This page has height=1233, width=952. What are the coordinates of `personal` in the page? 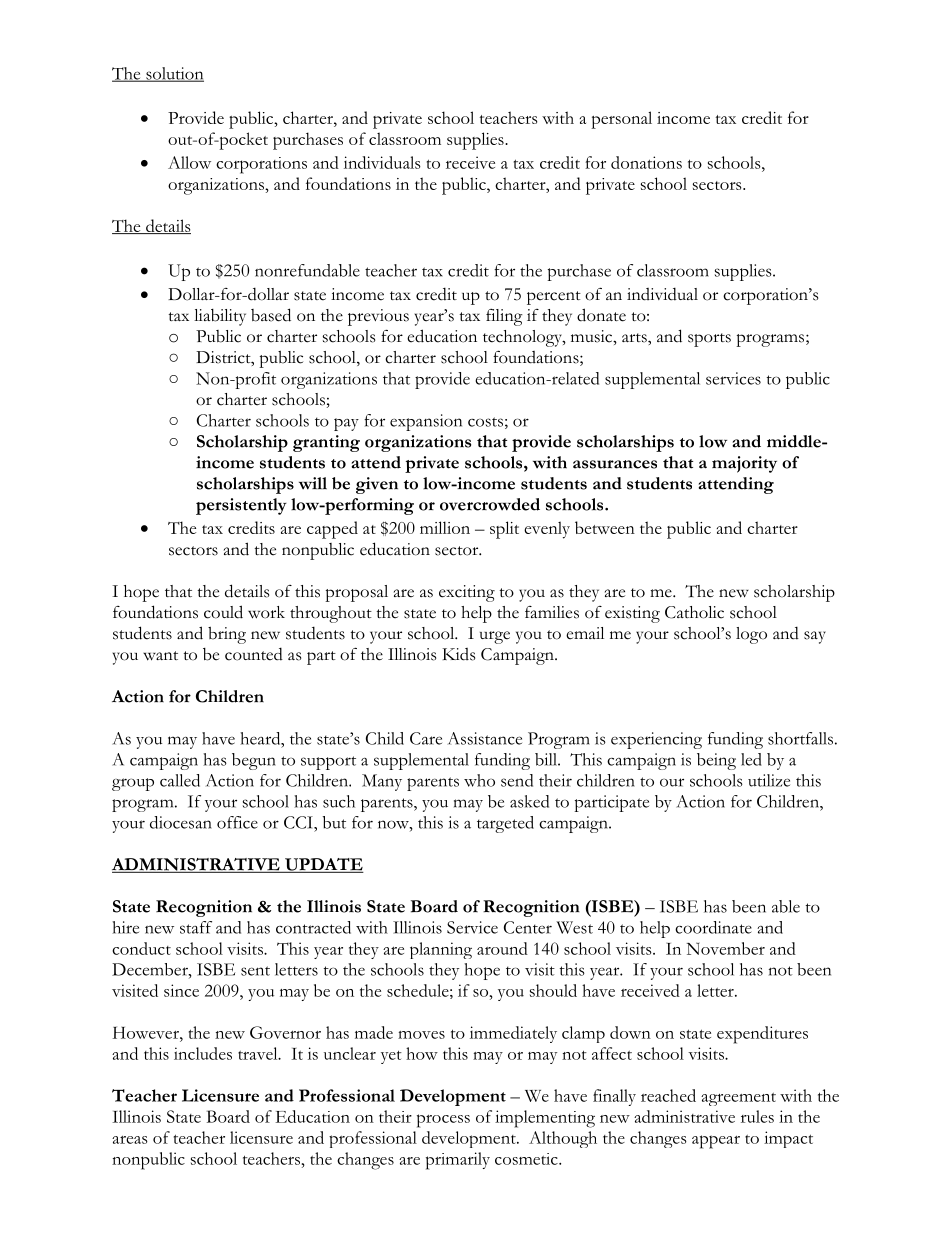 It's located at (621, 120).
